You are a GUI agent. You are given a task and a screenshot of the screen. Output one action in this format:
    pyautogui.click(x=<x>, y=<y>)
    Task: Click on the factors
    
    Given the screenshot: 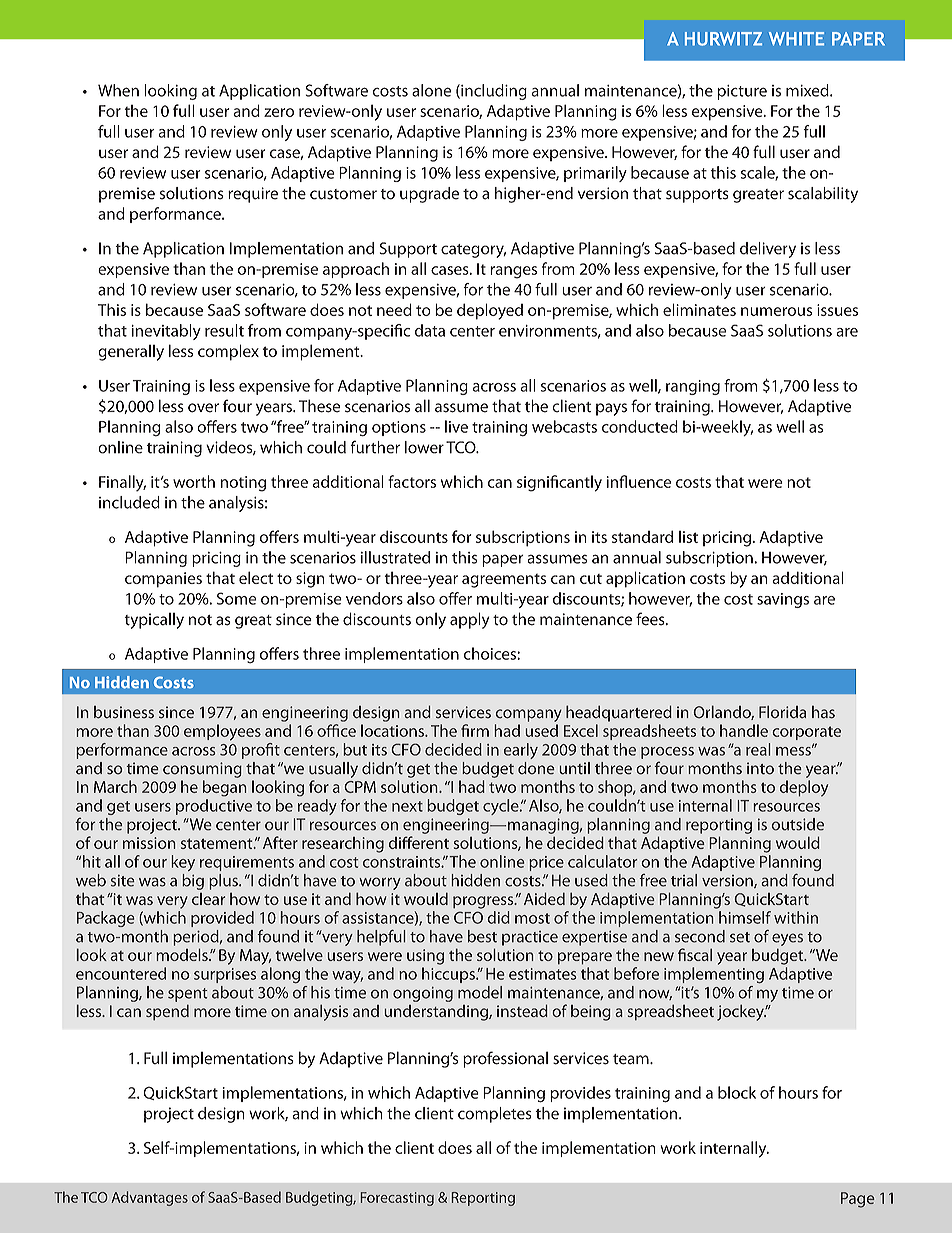 What is the action you would take?
    pyautogui.click(x=412, y=481)
